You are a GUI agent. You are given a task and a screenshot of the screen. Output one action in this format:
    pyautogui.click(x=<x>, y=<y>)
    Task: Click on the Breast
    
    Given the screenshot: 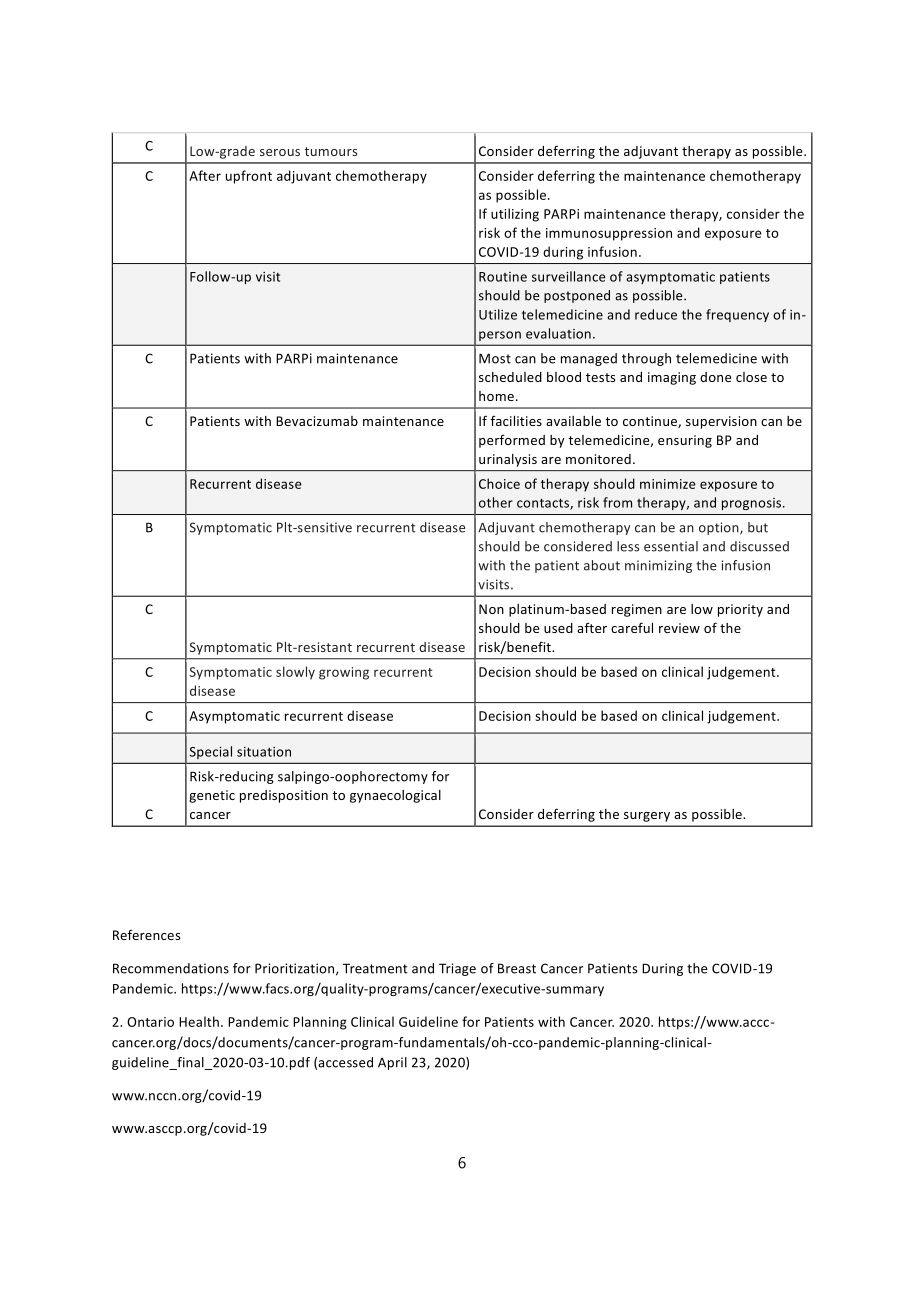 What is the action you would take?
    pyautogui.click(x=517, y=968)
